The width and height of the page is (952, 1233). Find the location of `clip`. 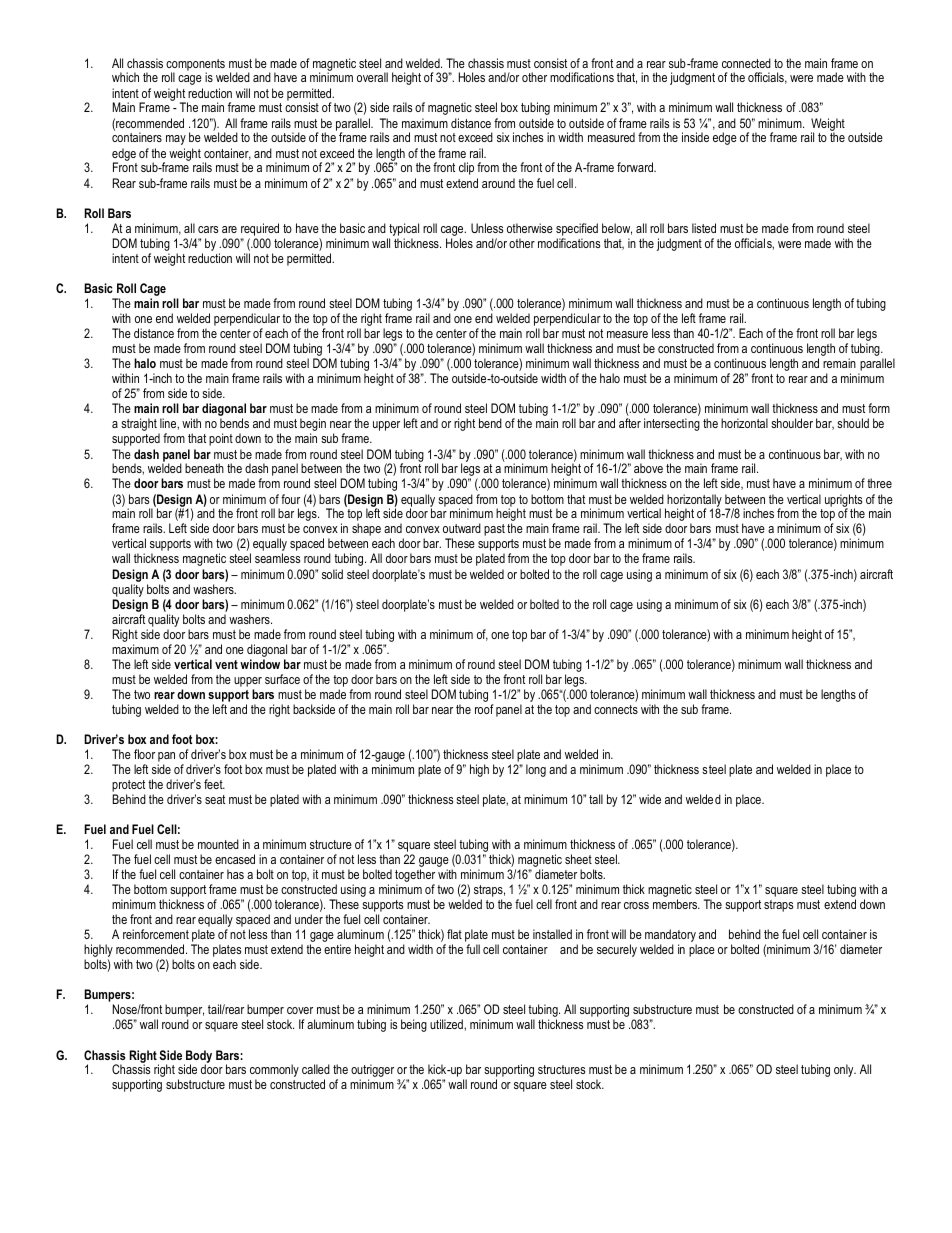

clip is located at coordinates (466, 168).
